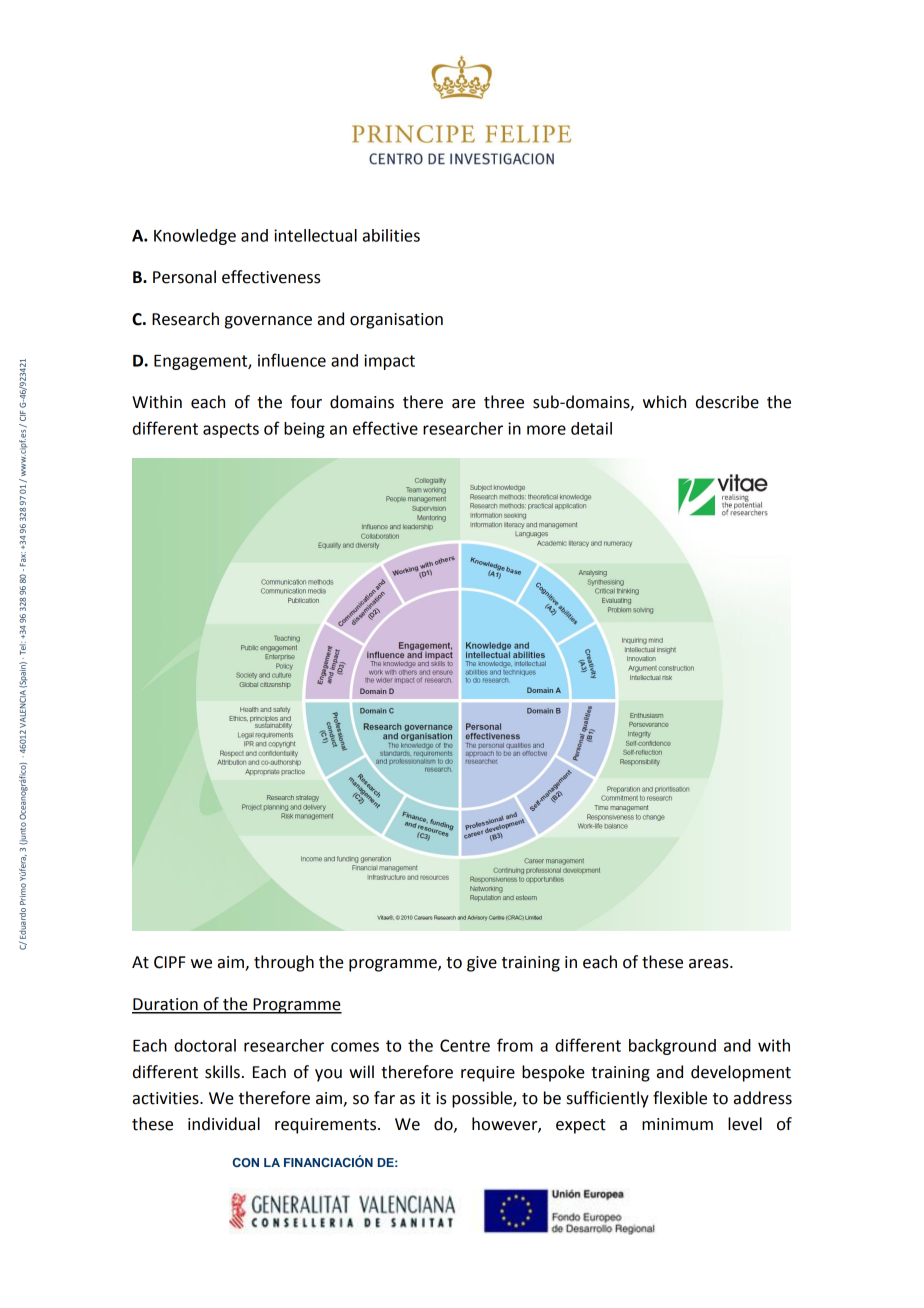  I want to click on possible, so click(483, 1099).
